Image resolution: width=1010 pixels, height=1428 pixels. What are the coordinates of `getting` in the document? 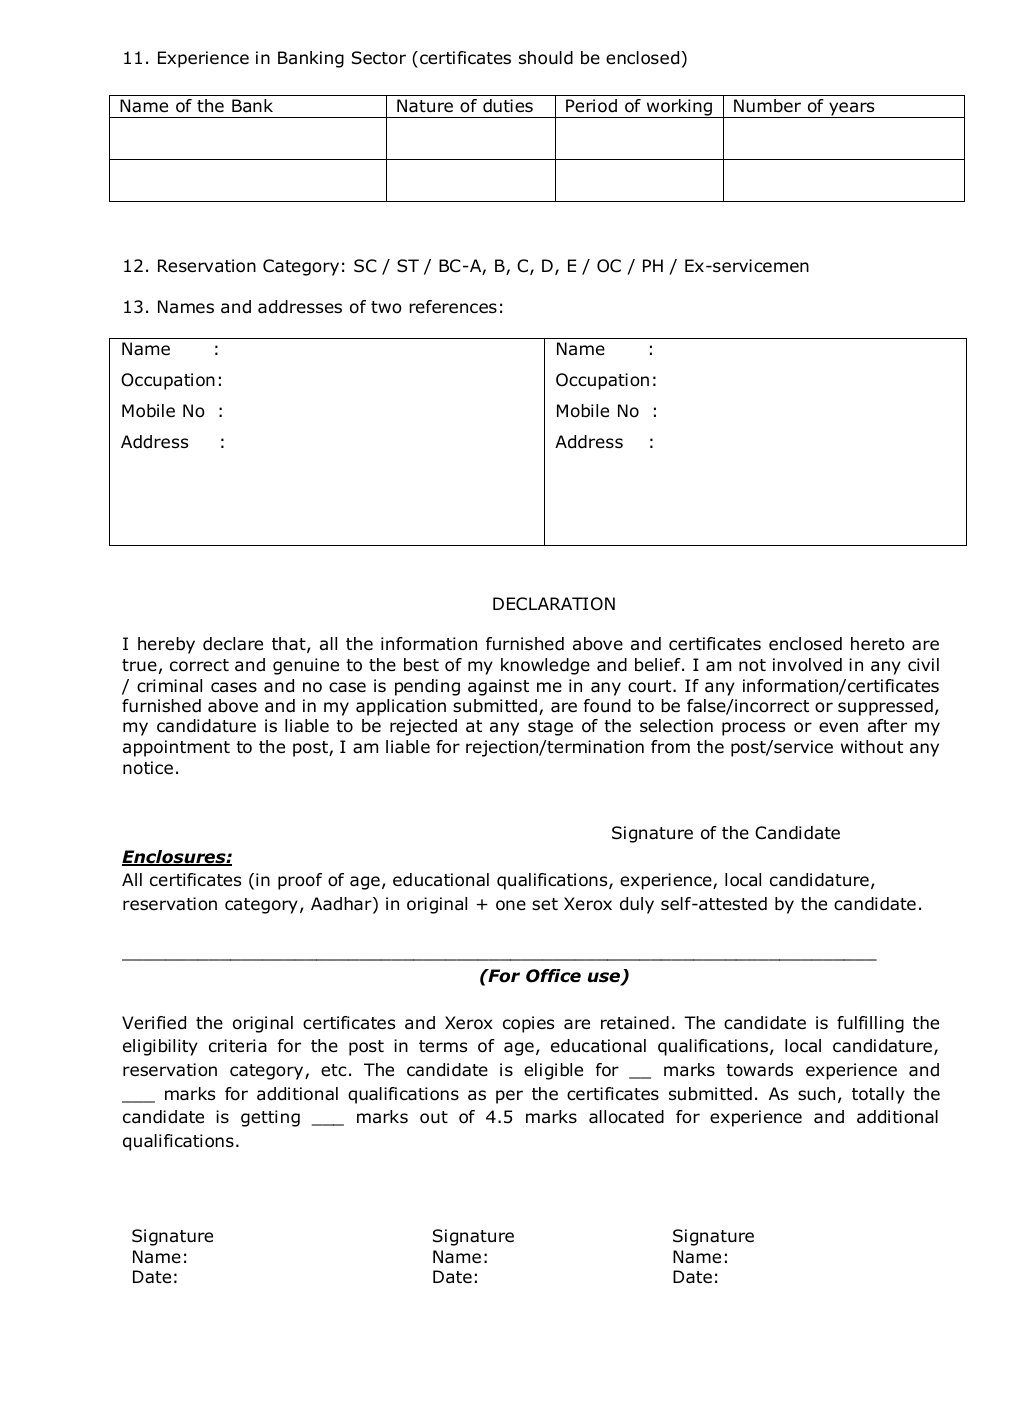 It's located at (270, 1118).
